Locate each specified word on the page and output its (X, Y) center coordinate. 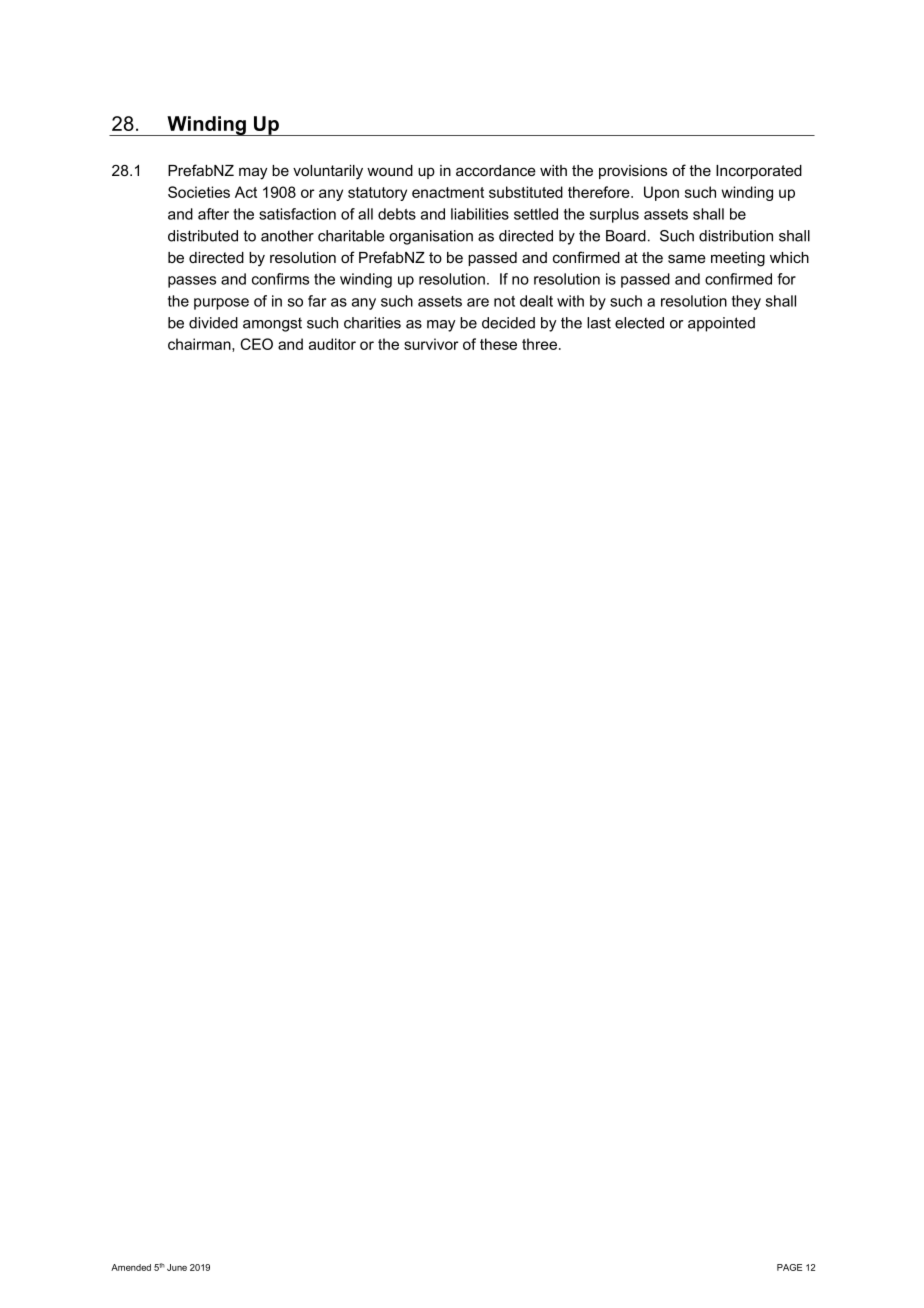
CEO (256, 344)
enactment (448, 192)
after (213, 214)
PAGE (789, 1267)
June (177, 1267)
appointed (721, 324)
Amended (131, 1267)
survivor (431, 344)
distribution (736, 236)
